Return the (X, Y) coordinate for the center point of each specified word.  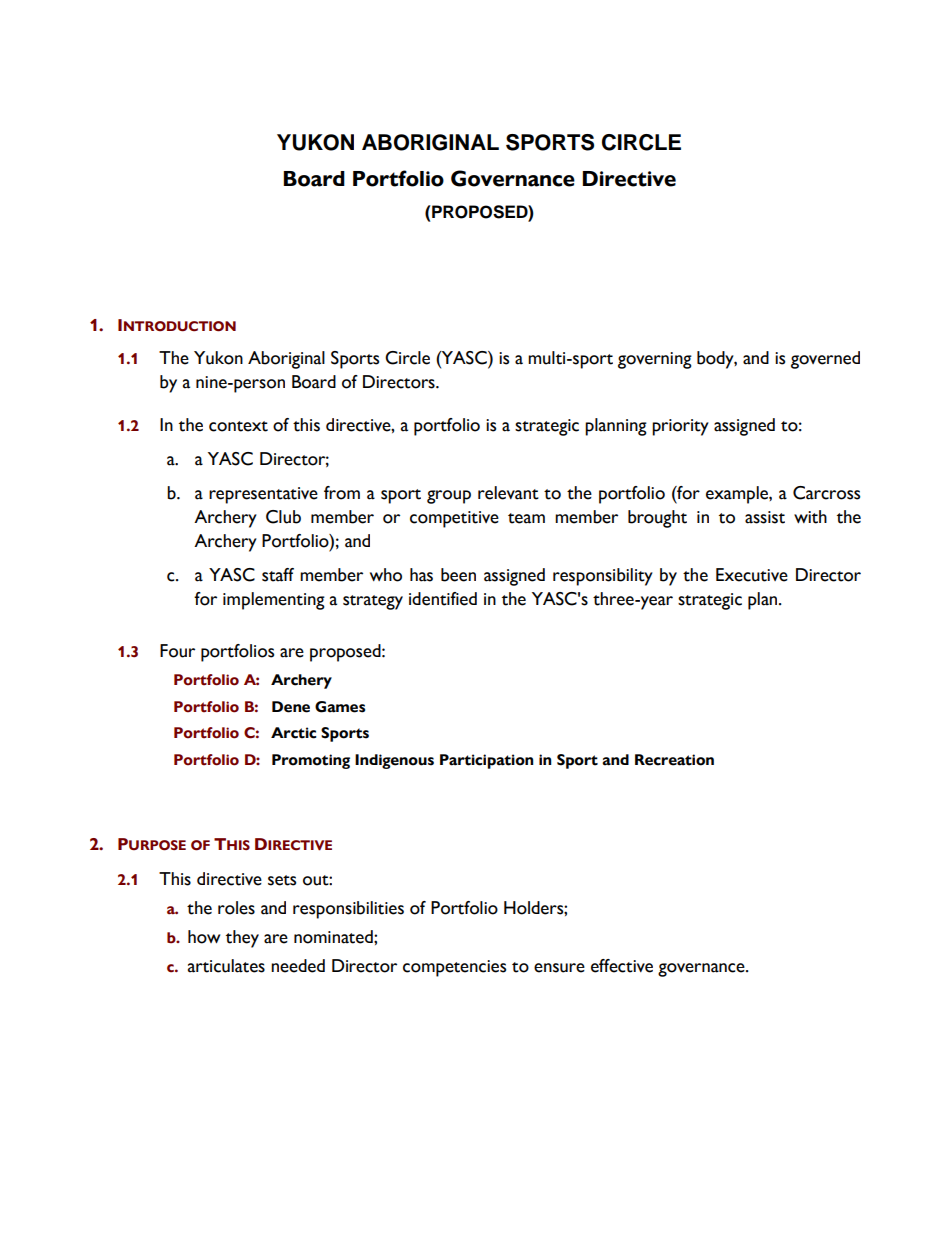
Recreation (674, 760)
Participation (486, 761)
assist (765, 517)
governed (825, 360)
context (238, 426)
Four (177, 651)
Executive (752, 575)
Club (283, 517)
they (242, 939)
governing (655, 360)
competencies (454, 968)
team (526, 518)
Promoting (311, 761)
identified (443, 599)
